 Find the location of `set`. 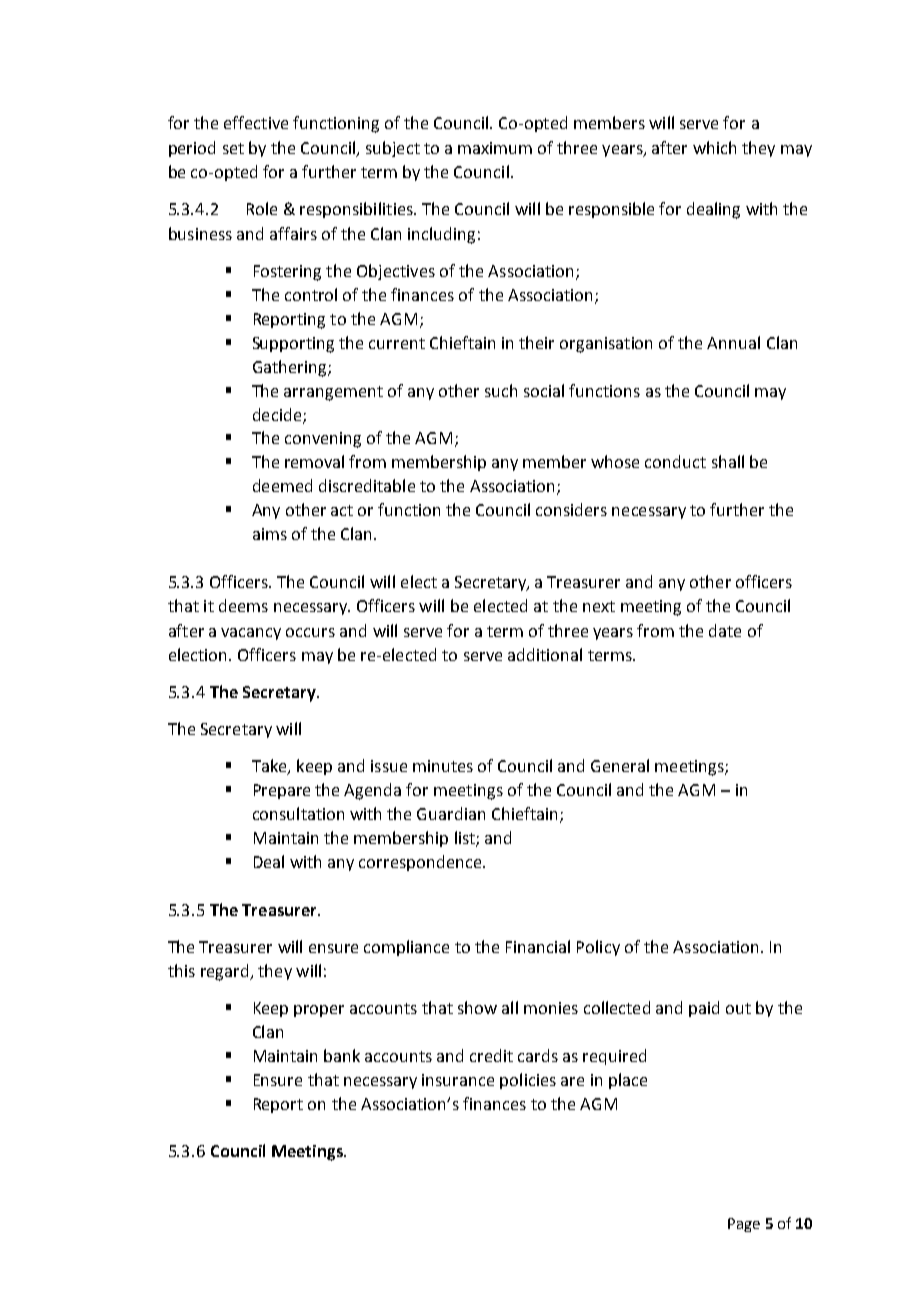

set is located at coordinates (233, 148).
